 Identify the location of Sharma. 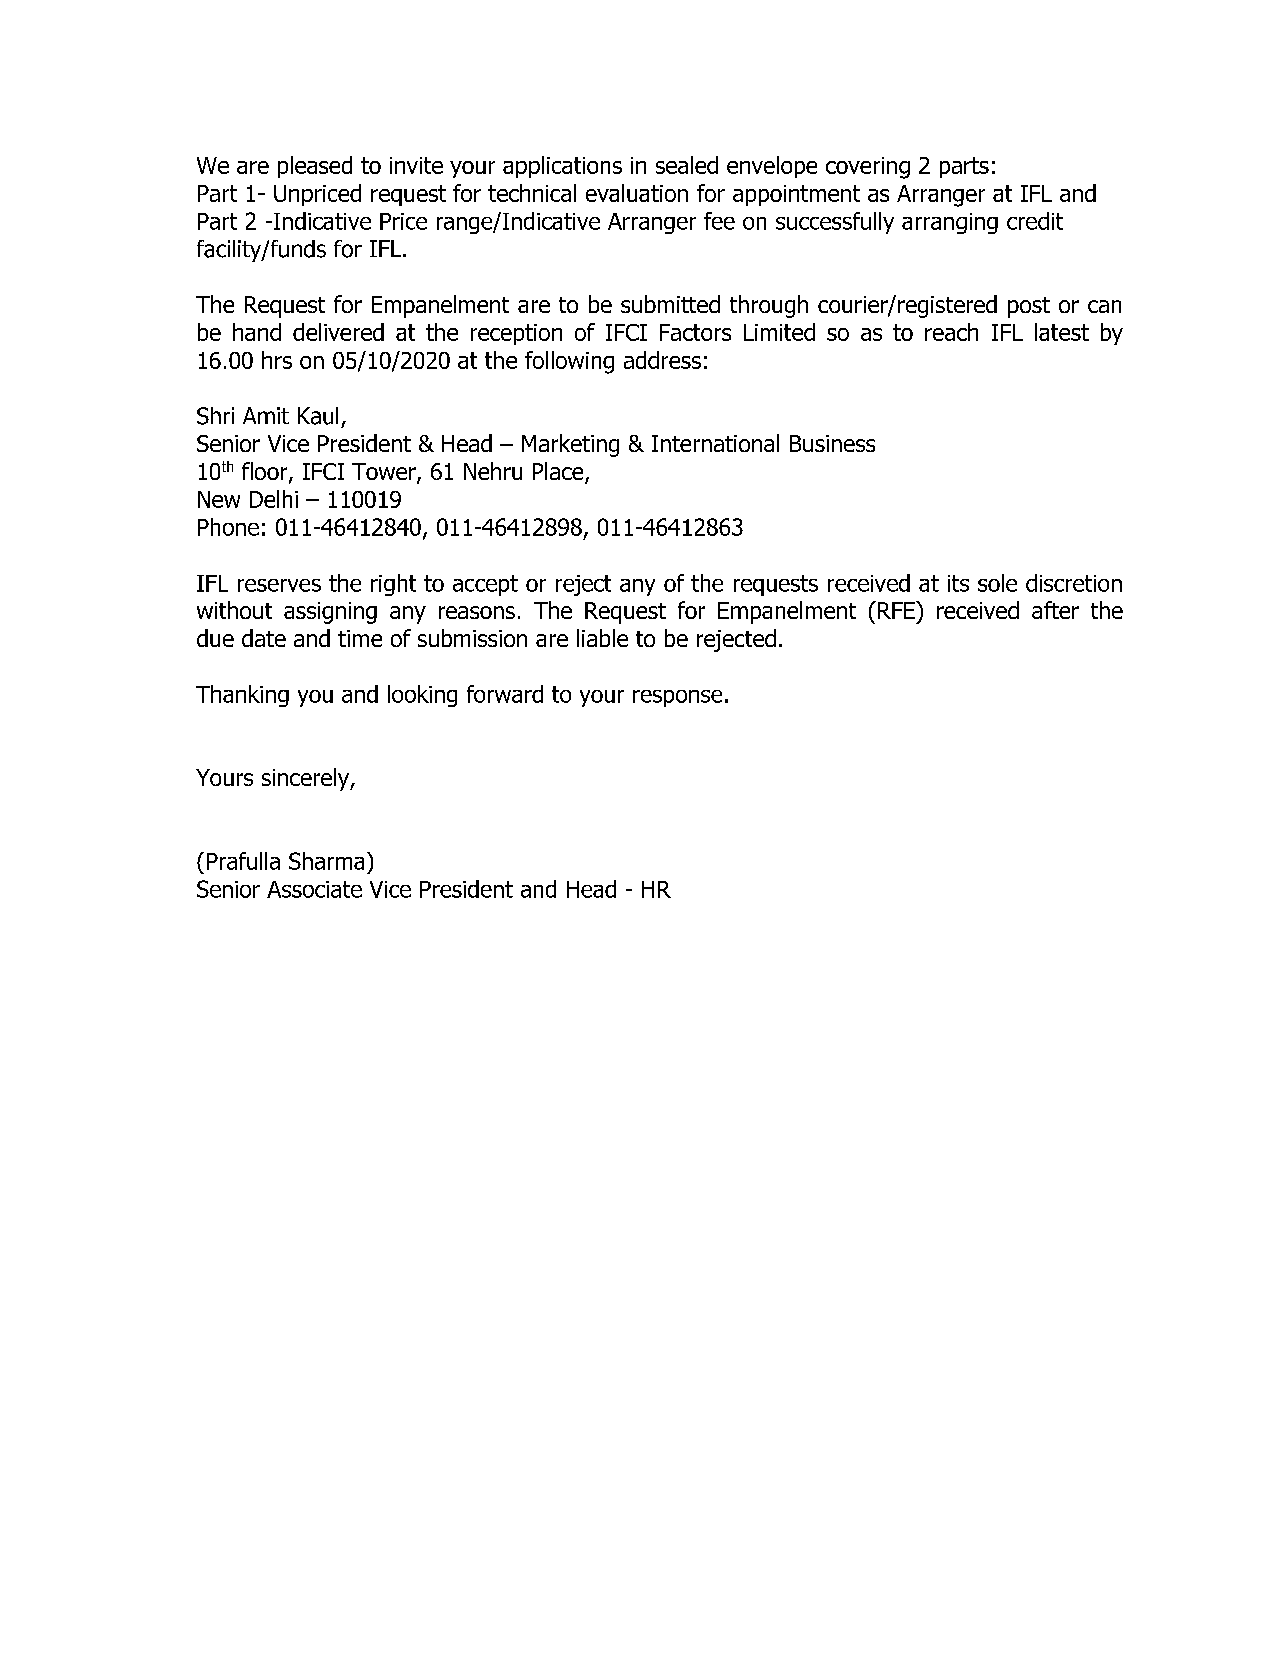
(326, 861).
